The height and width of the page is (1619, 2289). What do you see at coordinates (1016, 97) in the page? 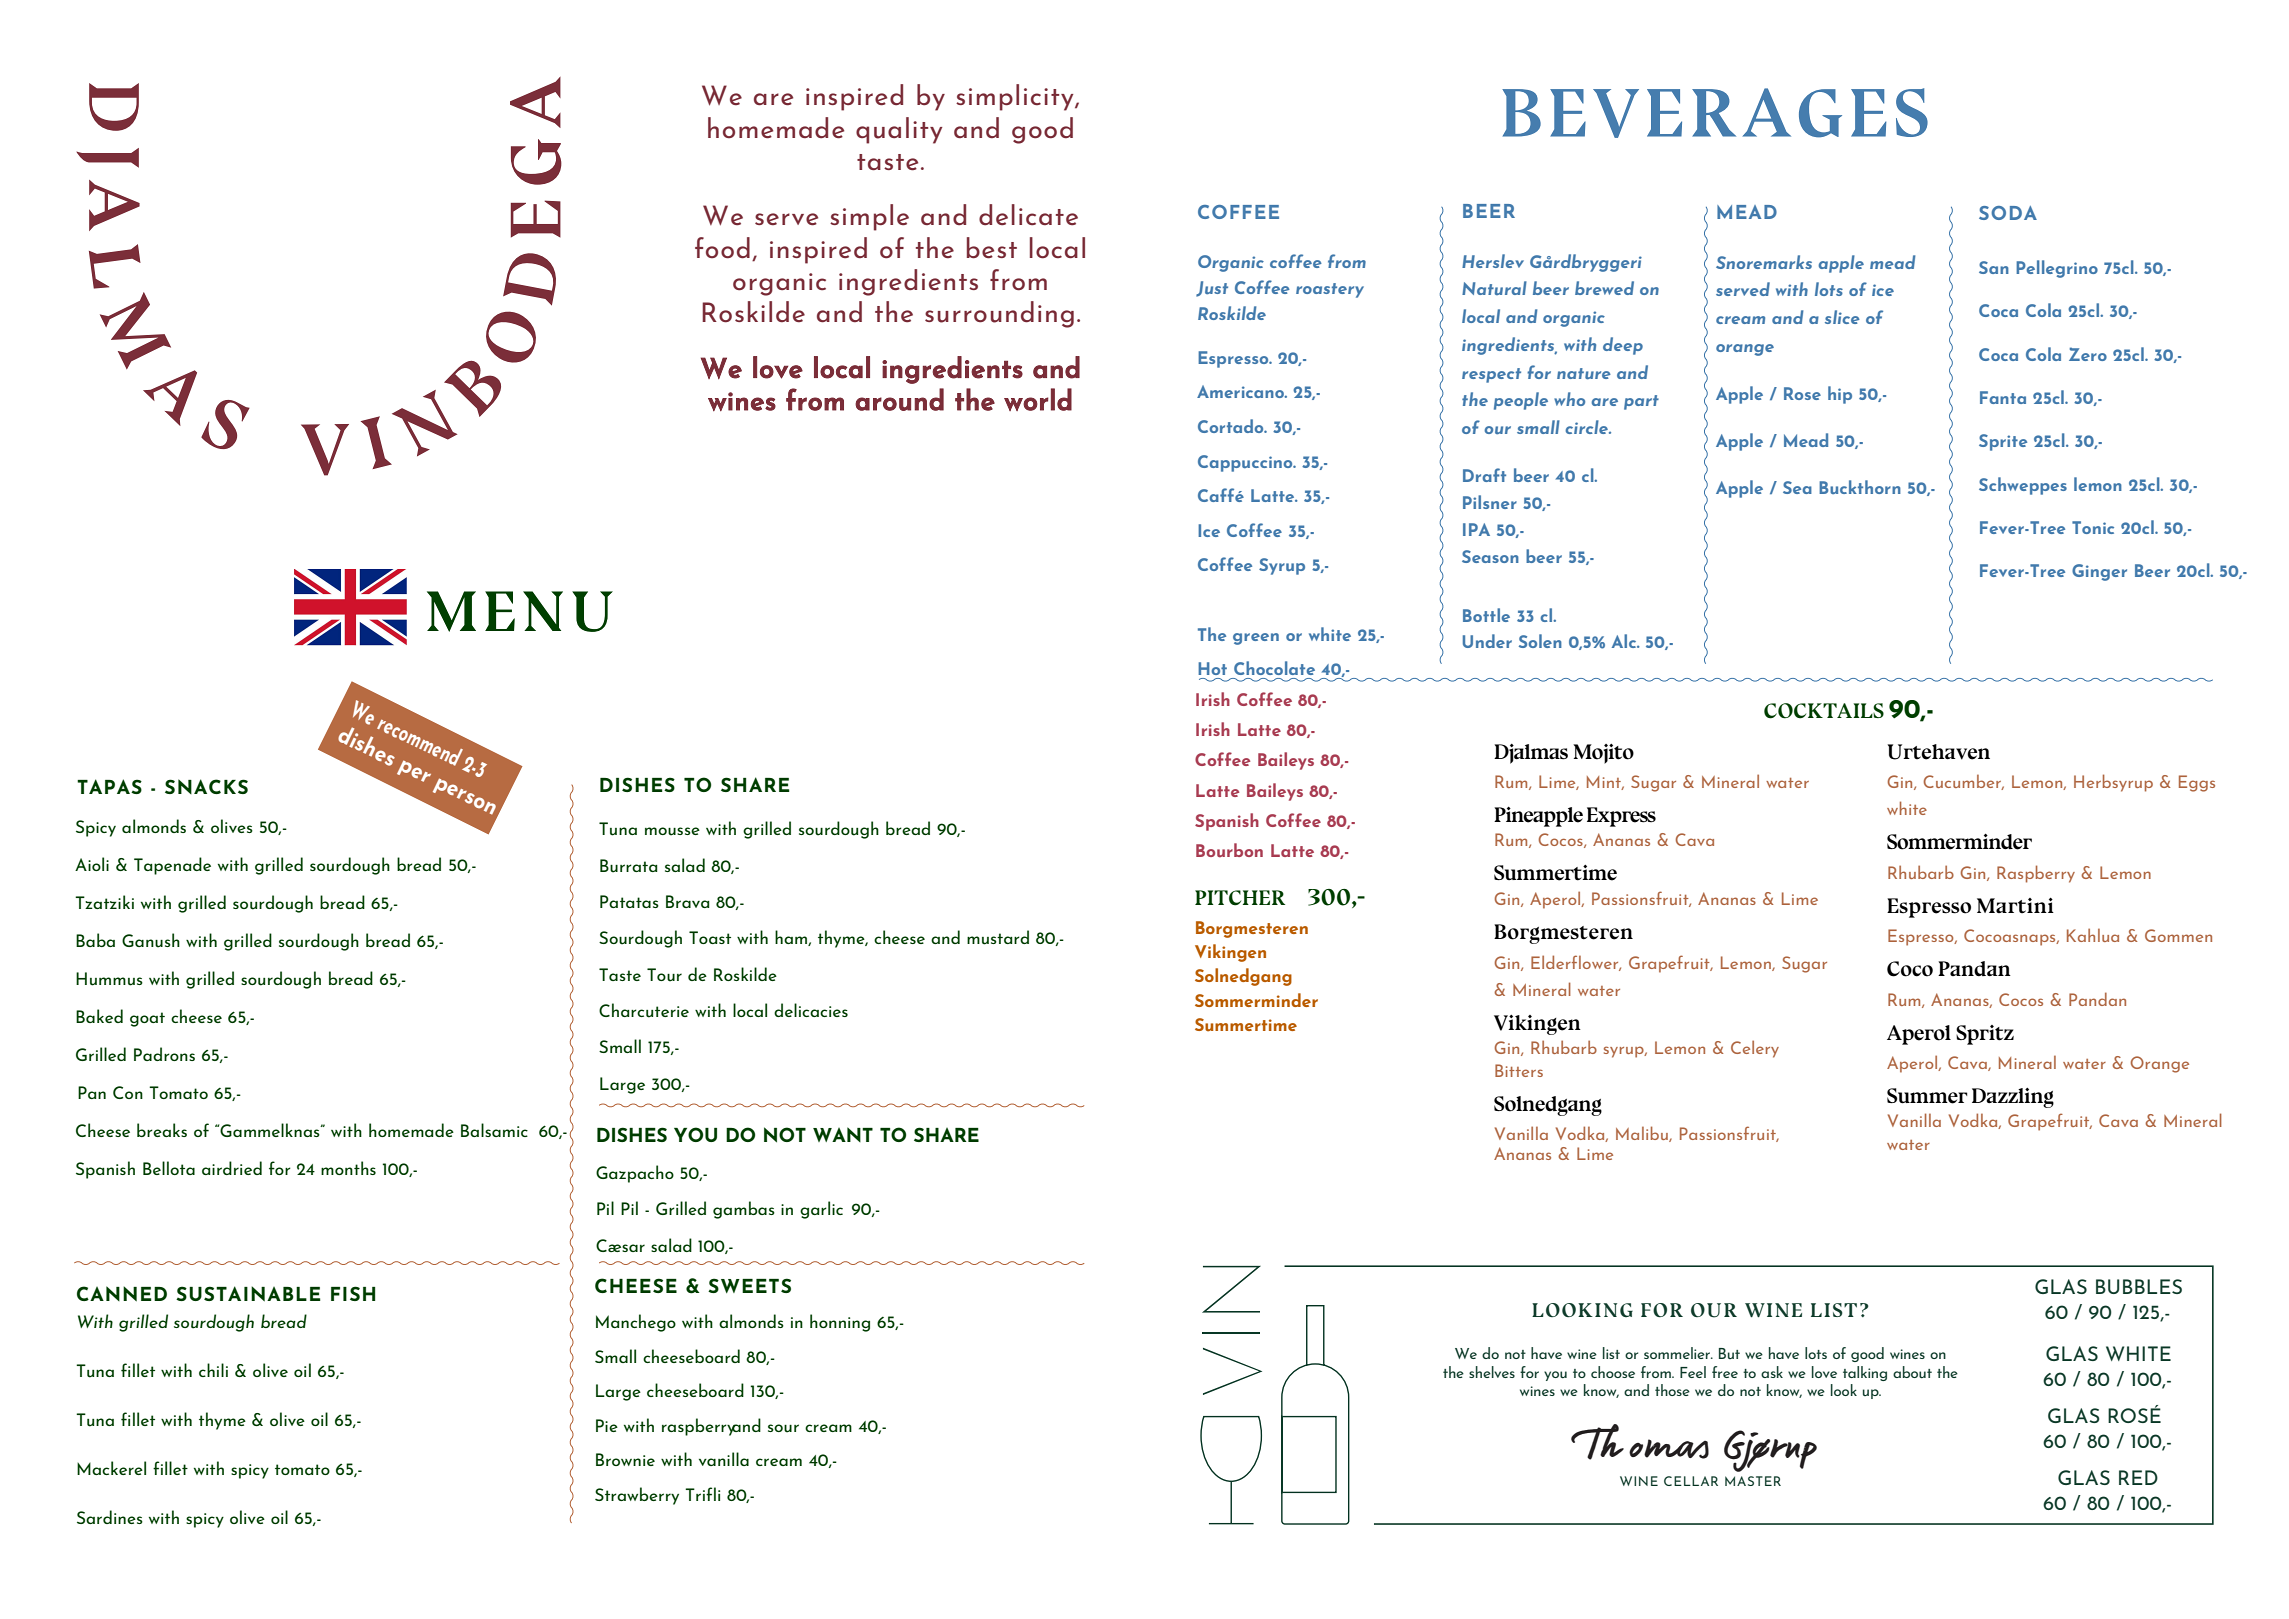
I see `simplicity` at bounding box center [1016, 97].
